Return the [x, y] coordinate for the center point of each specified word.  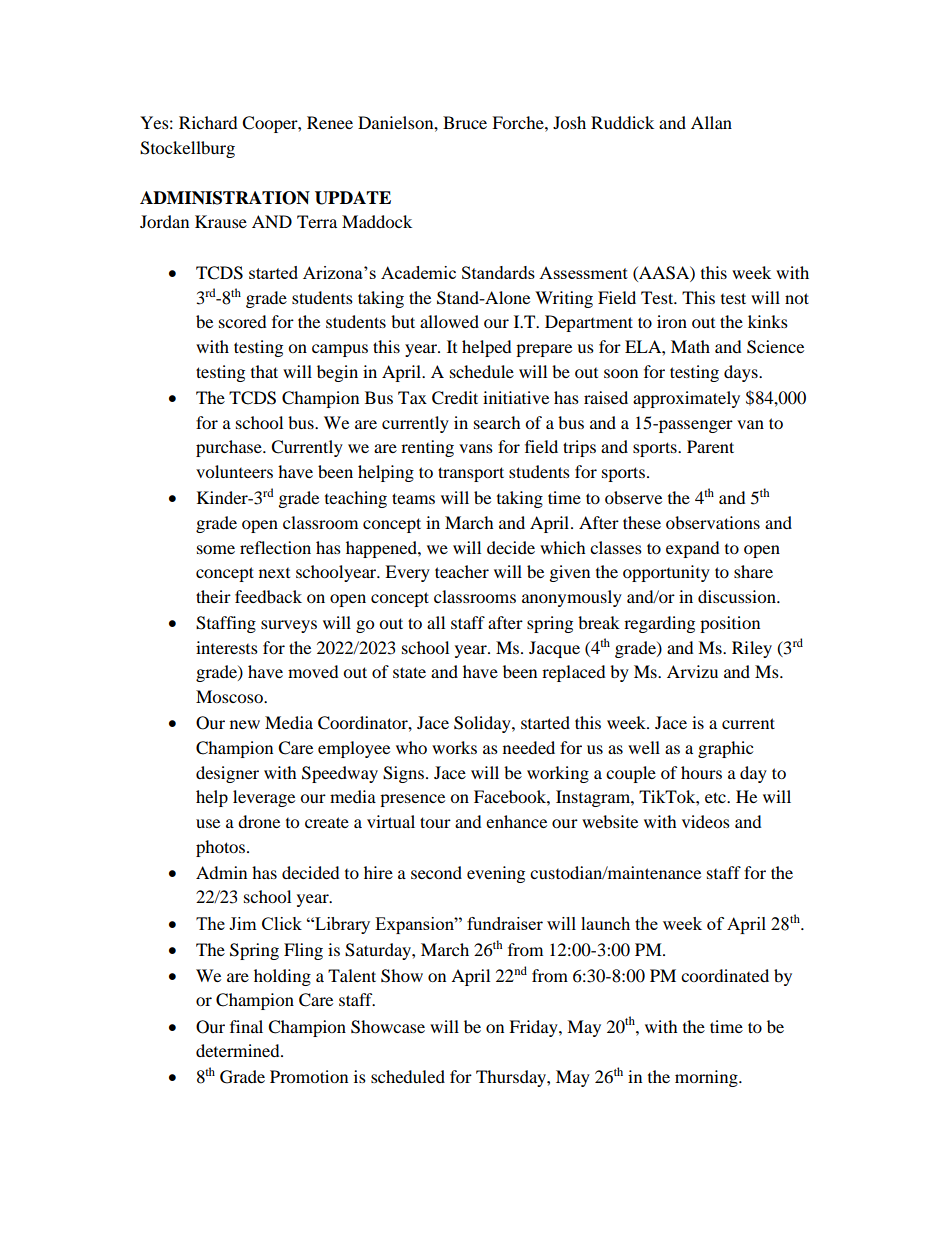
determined [239, 1050]
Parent [710, 446]
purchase [230, 448]
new [245, 724]
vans [476, 448]
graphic [725, 749]
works [454, 747]
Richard [208, 122]
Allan [711, 122]
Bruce [465, 122]
